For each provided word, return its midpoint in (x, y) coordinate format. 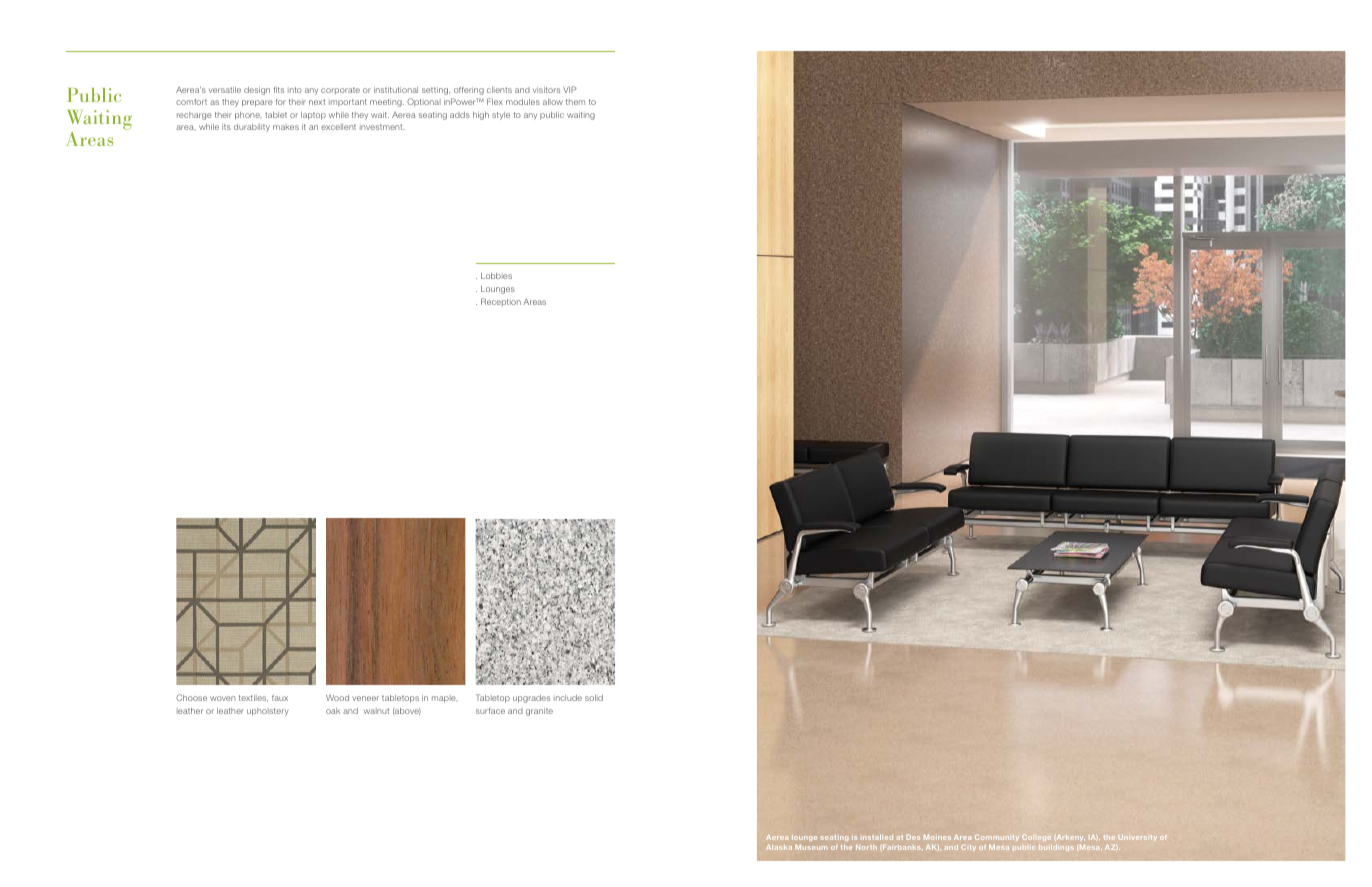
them (575, 102)
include (568, 698)
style (501, 116)
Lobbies (496, 276)
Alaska (779, 847)
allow (553, 102)
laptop (313, 116)
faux (280, 698)
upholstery (268, 712)
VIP (570, 89)
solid (594, 698)
